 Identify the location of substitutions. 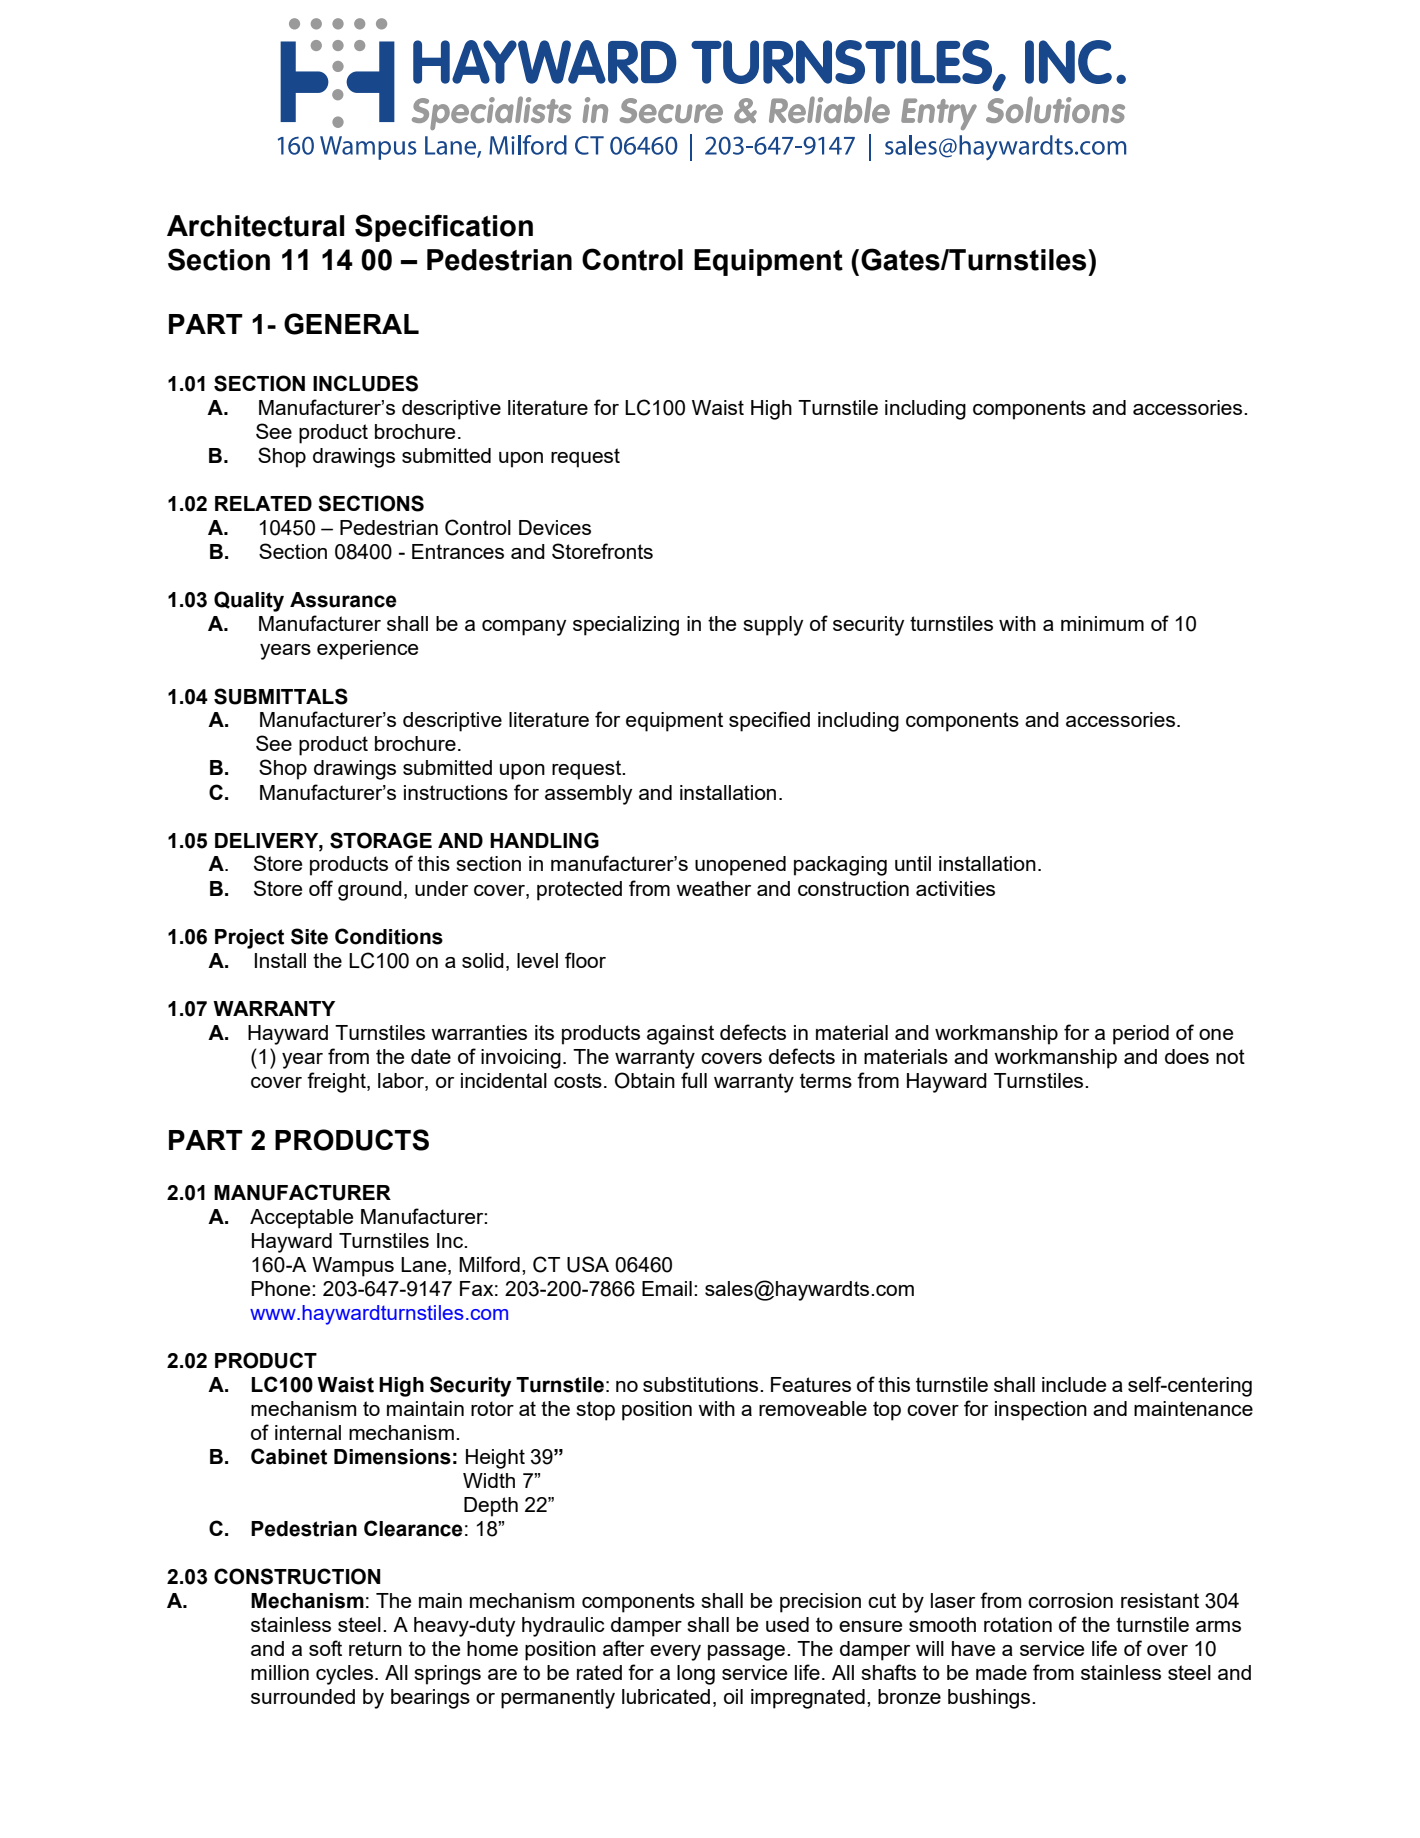
(702, 1384).
